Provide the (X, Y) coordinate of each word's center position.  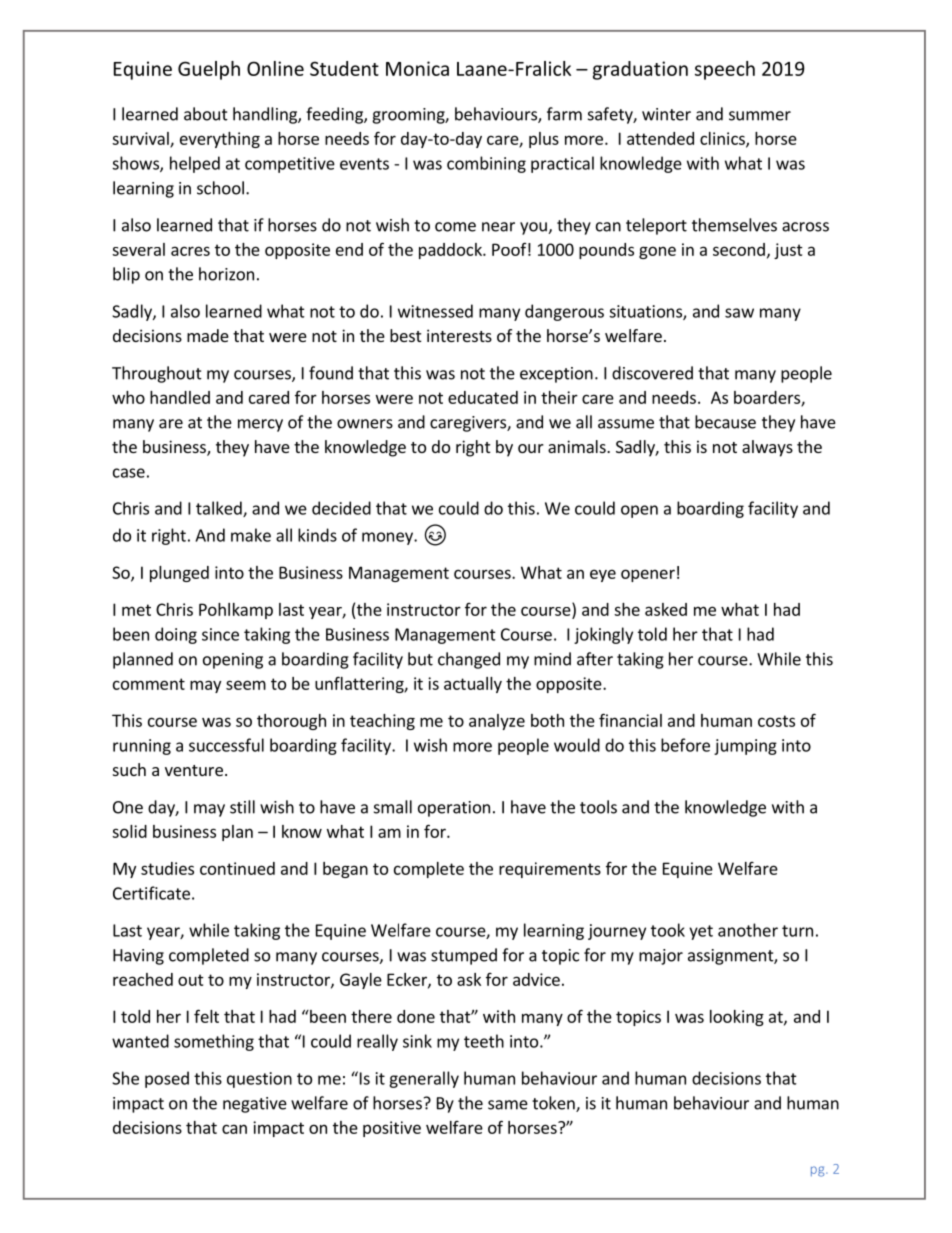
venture (194, 770)
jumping (745, 747)
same (508, 1105)
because (725, 422)
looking (737, 1018)
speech (725, 70)
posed (167, 1079)
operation (454, 809)
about (206, 114)
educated (483, 397)
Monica (417, 68)
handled (180, 397)
